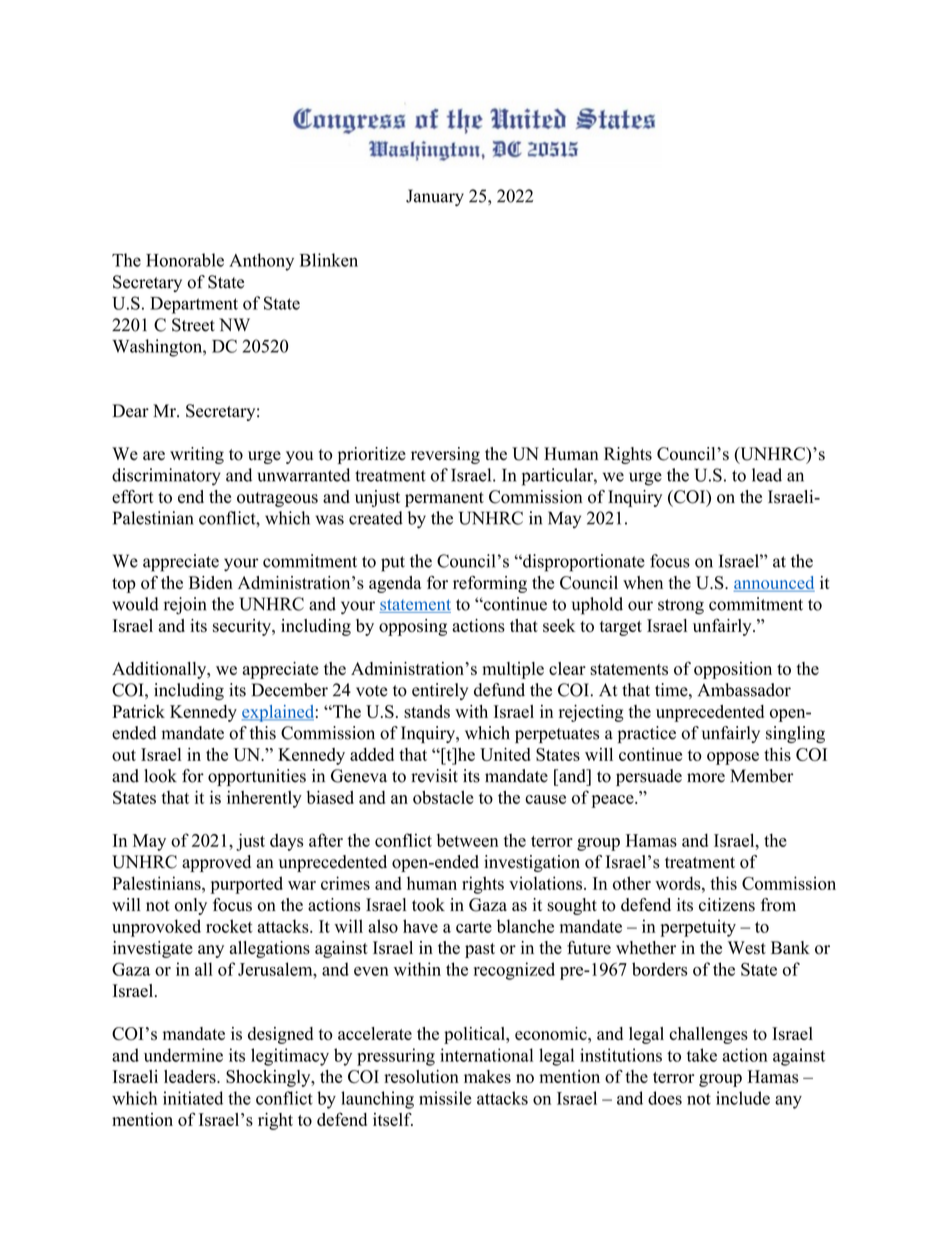 The image size is (952, 1233). Describe the element at coordinates (445, 455) in the screenshot. I see `reversing` at that location.
